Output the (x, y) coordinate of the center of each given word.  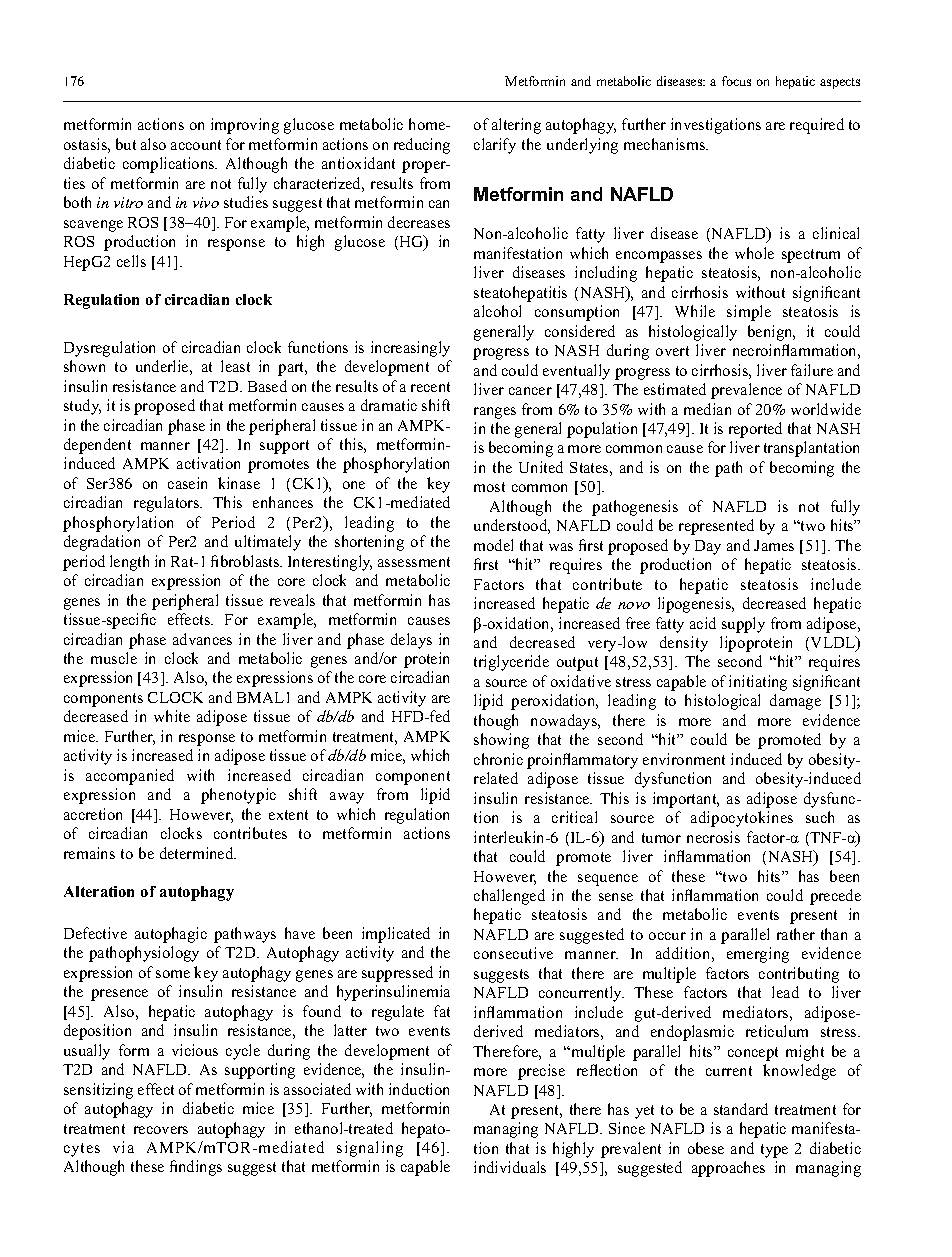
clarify (495, 146)
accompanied (130, 777)
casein (187, 483)
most (489, 487)
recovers (161, 1130)
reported (755, 430)
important (686, 800)
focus (736, 81)
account (196, 145)
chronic (498, 759)
